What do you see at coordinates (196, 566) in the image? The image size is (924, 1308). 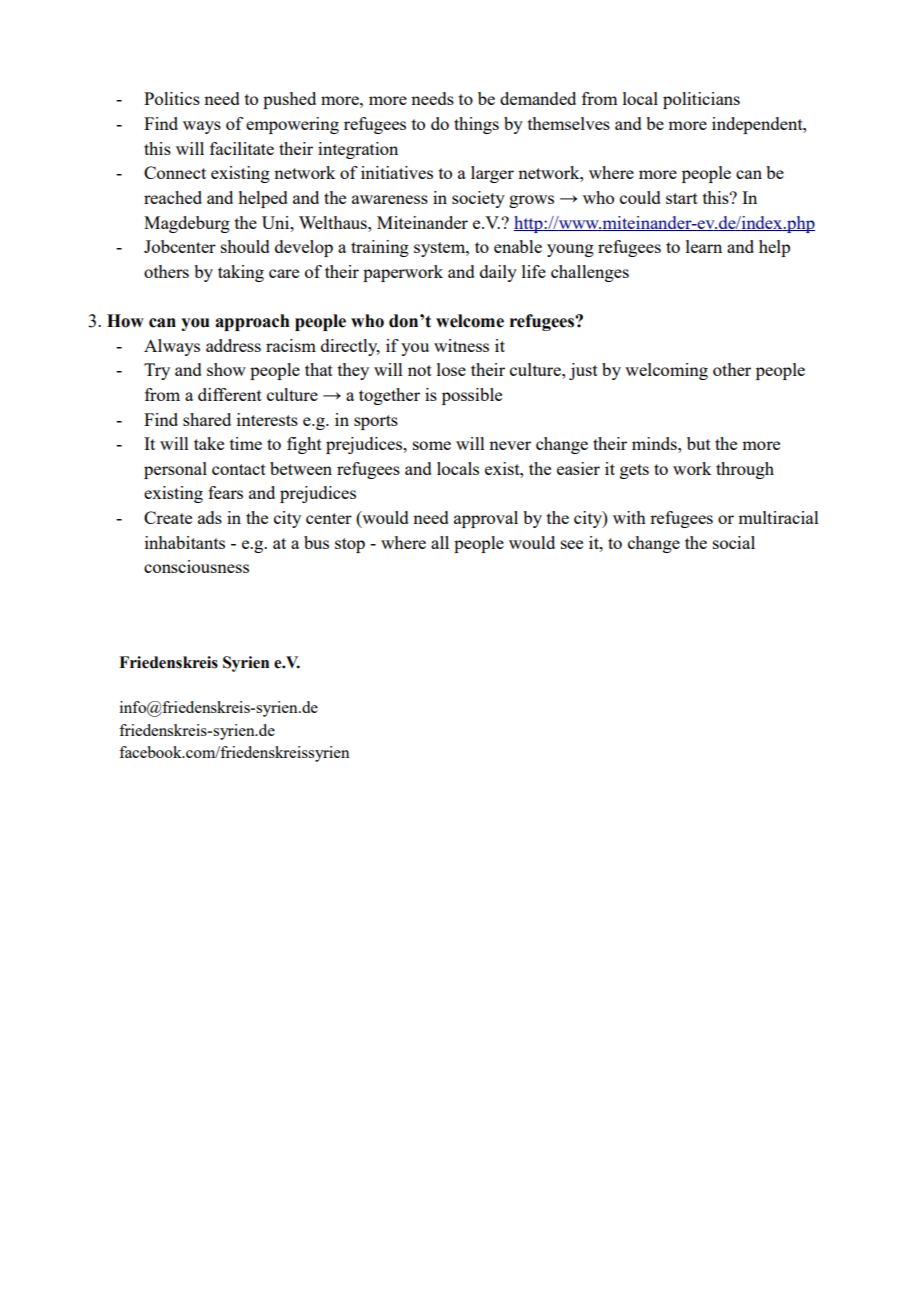 I see `consciousness` at bounding box center [196, 566].
